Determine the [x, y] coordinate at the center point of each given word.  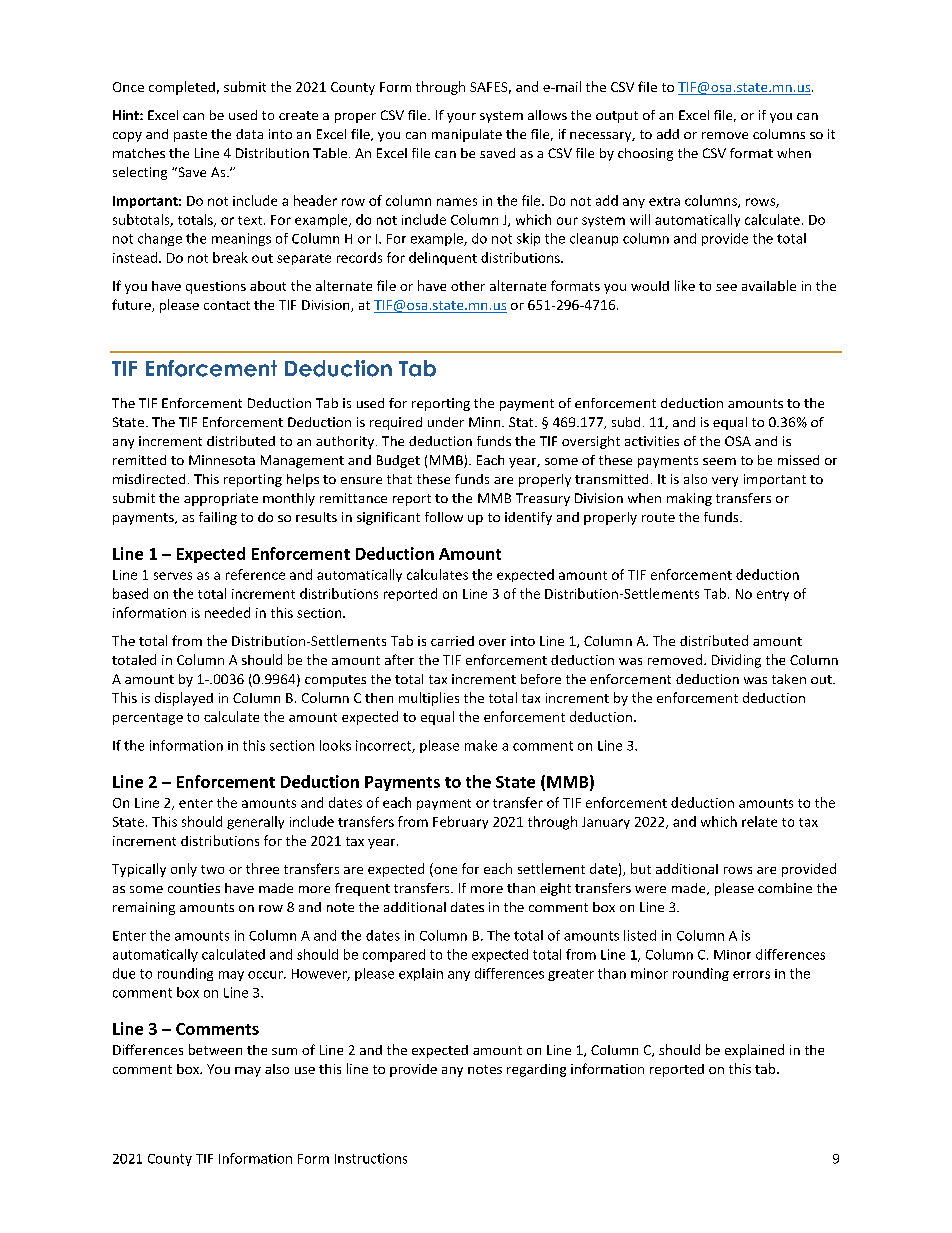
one [444, 872]
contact [227, 305]
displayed [184, 699]
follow [444, 517]
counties [194, 888]
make [481, 745]
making [689, 499]
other [468, 286]
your [461, 118]
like [685, 285]
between [215, 1049]
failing [218, 518]
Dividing [736, 661]
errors [751, 975]
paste [190, 136]
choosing [645, 154]
